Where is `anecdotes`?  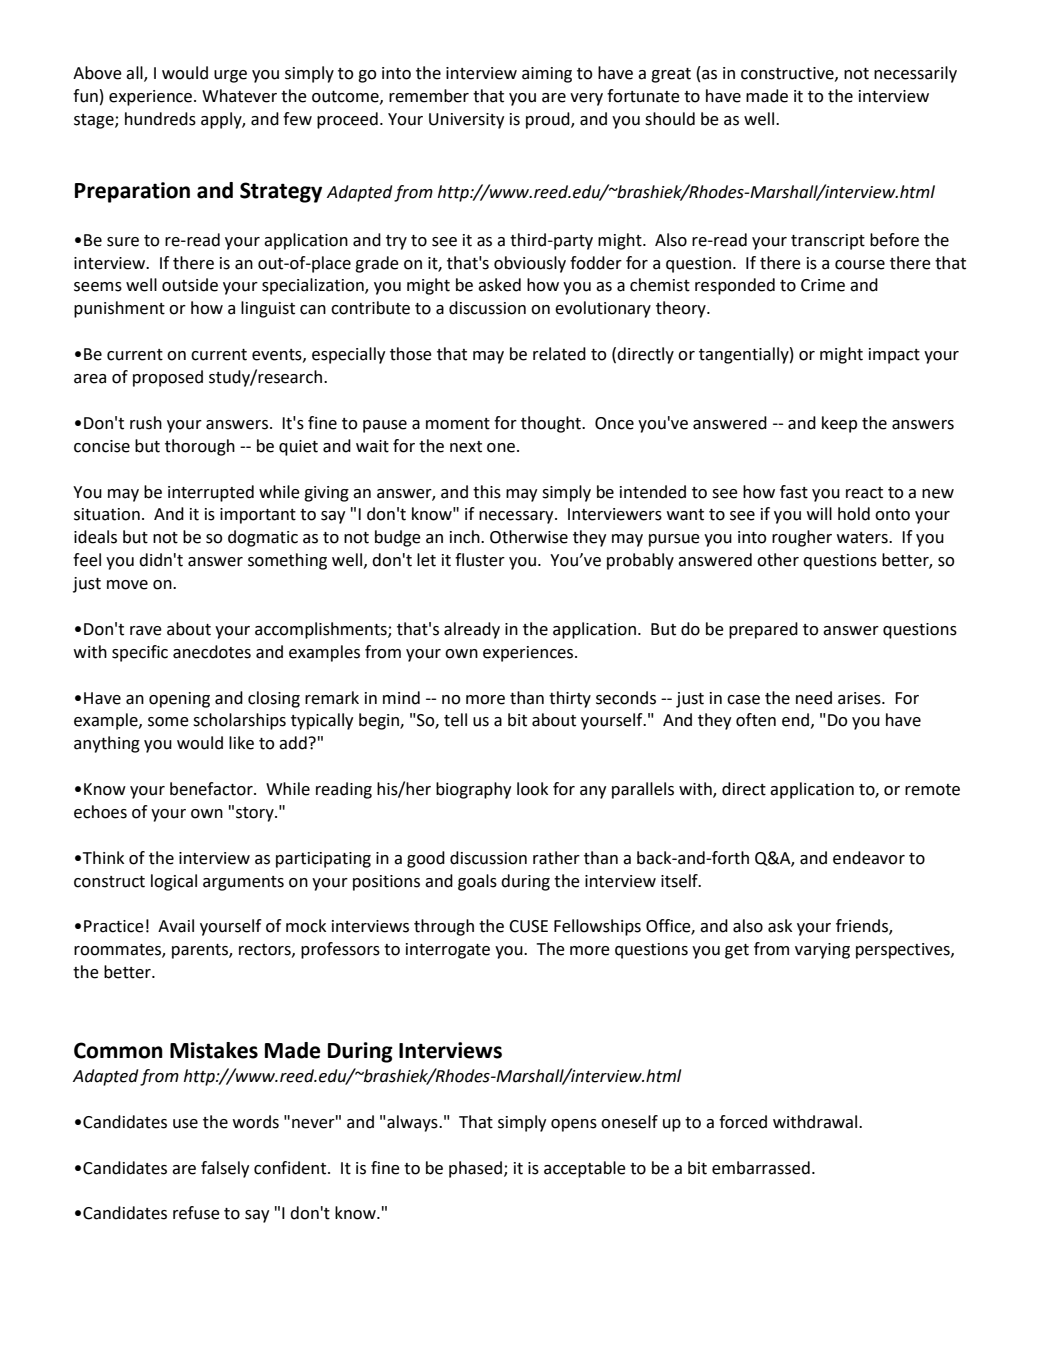 anecdotes is located at coordinates (212, 652).
